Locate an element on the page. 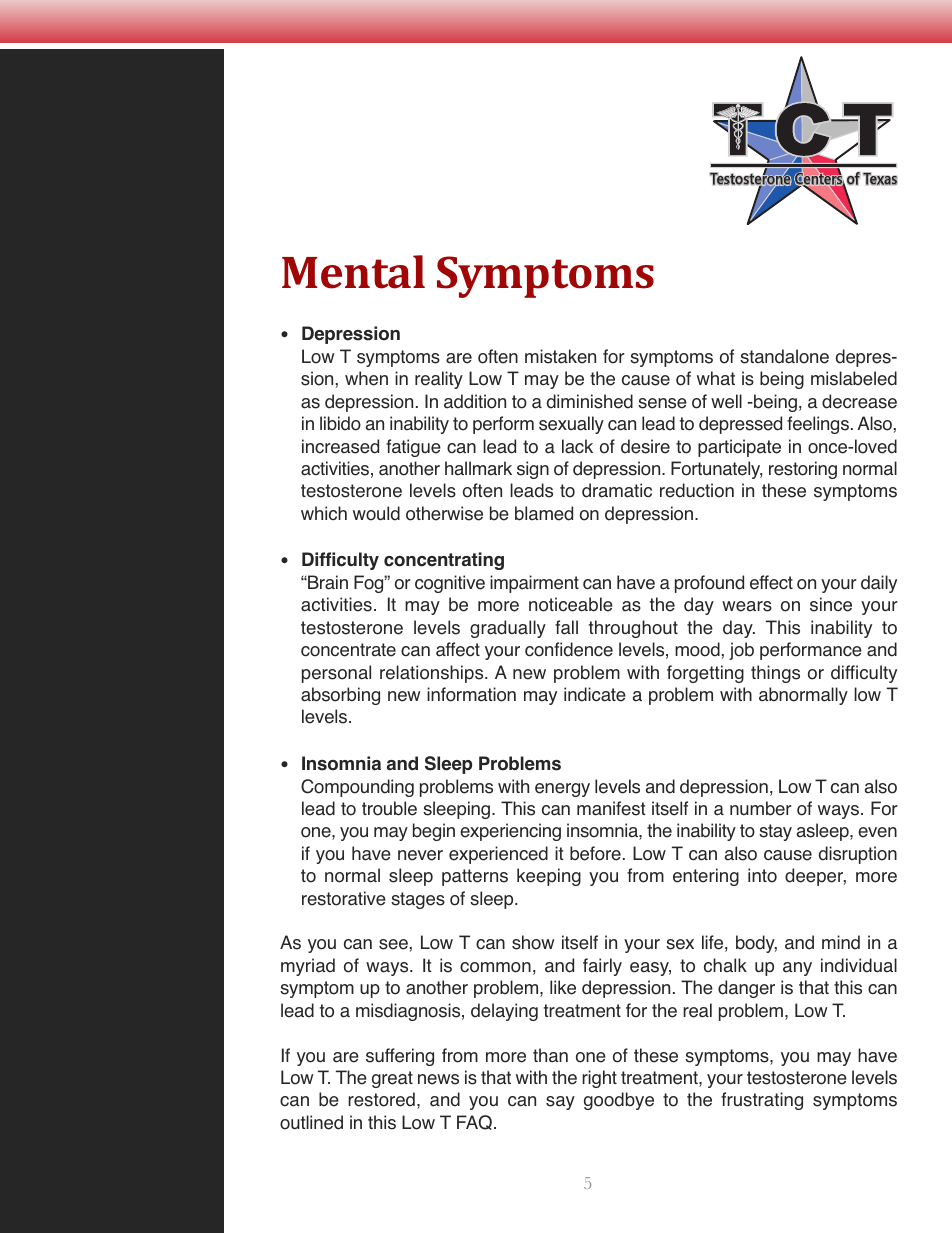 The height and width of the page is (1233, 952). things is located at coordinates (775, 674).
